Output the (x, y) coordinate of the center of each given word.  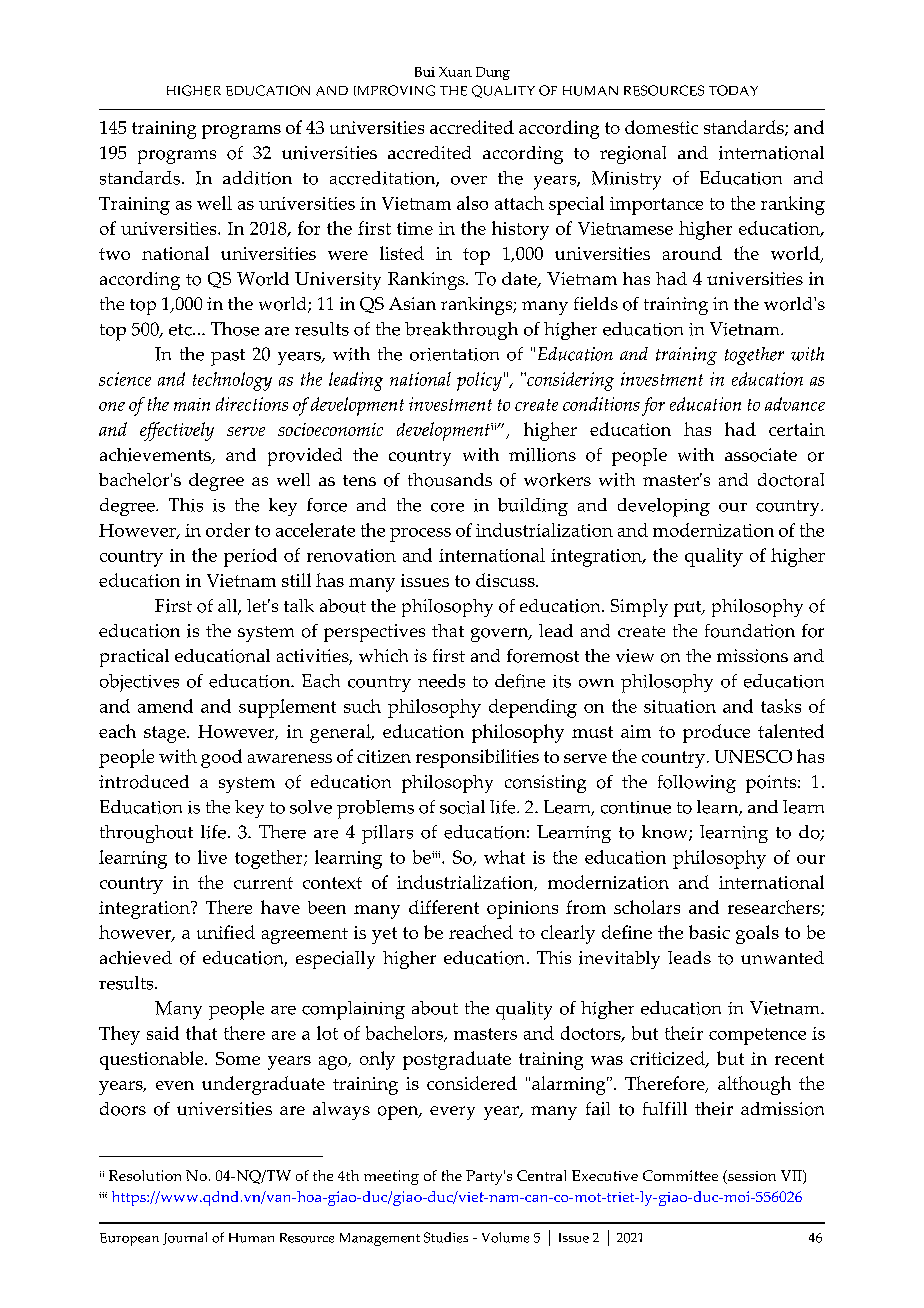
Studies (446, 1237)
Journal (185, 1238)
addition (257, 178)
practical (134, 658)
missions (752, 656)
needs (441, 681)
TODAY (733, 90)
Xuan (455, 72)
